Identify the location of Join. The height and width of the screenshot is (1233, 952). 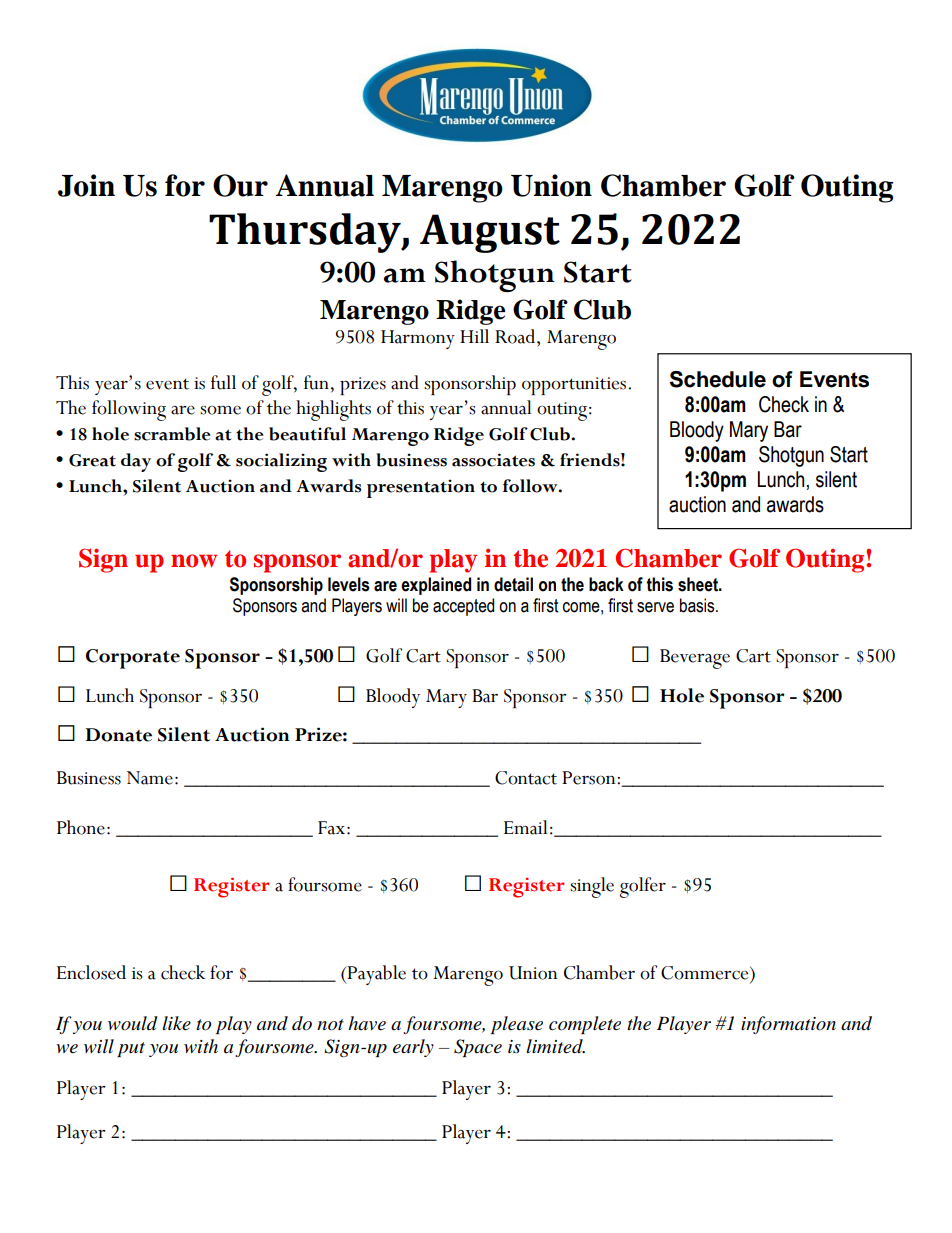
(86, 185).
